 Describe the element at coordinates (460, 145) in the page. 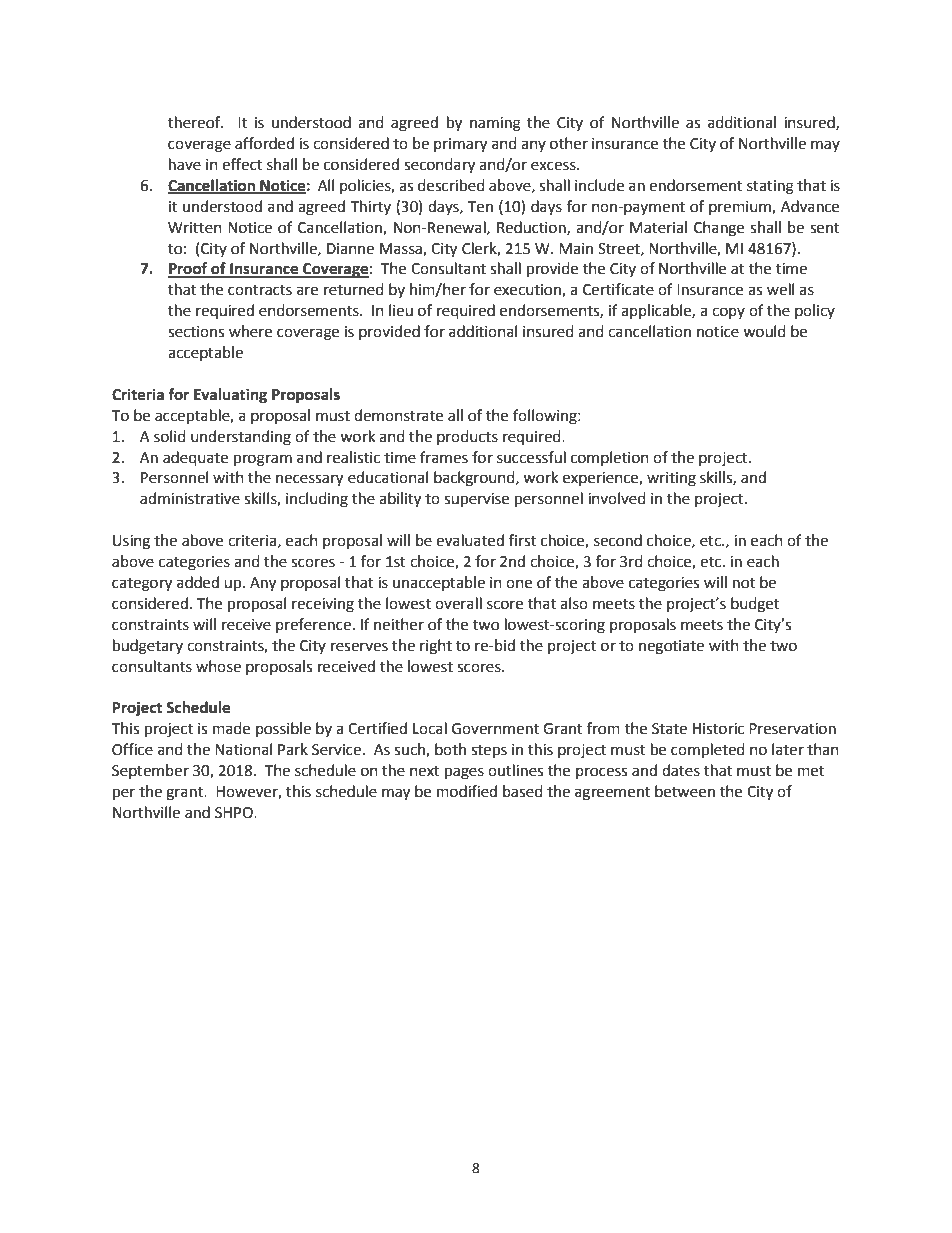

I see `primary` at that location.
